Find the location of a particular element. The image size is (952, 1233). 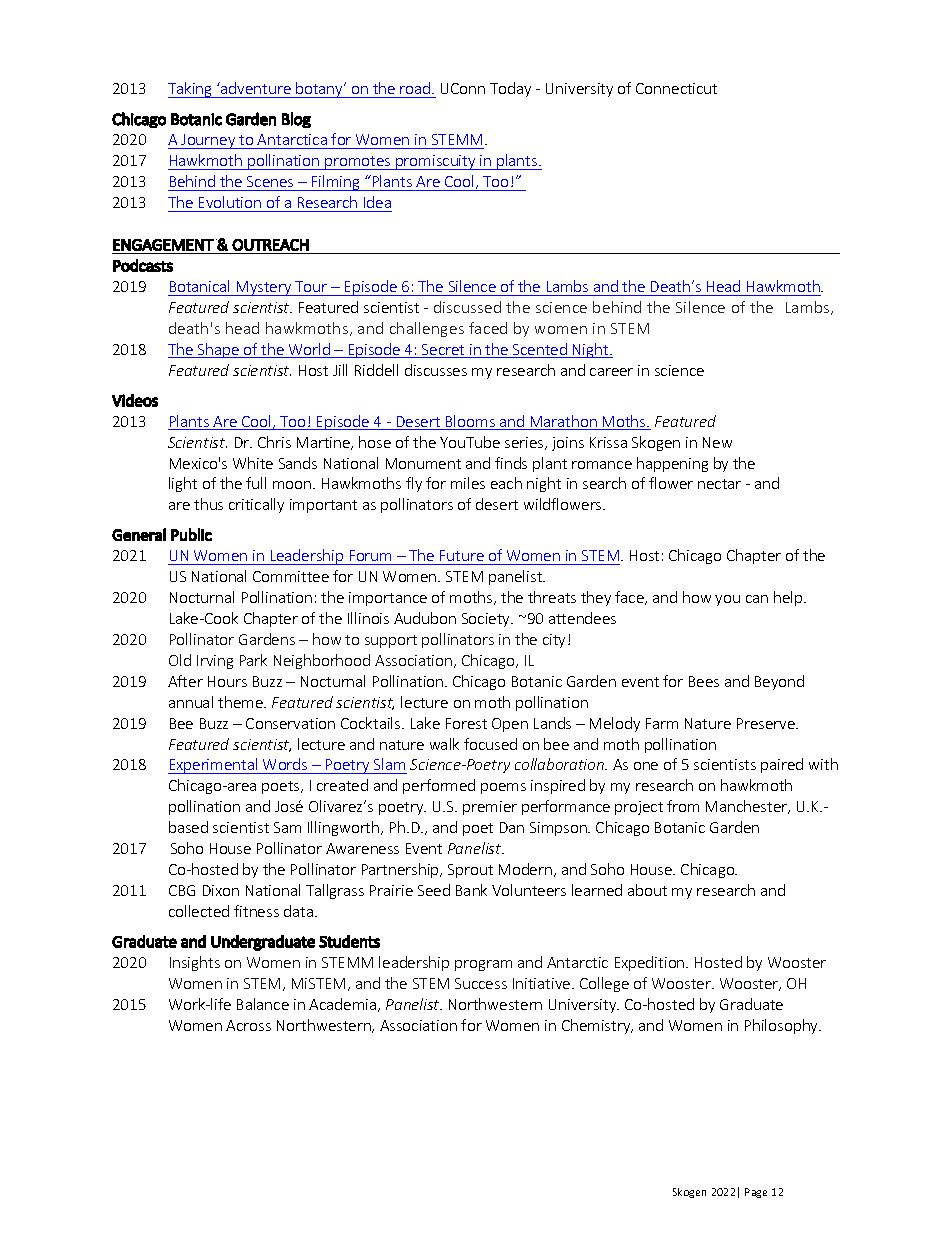

Manchester is located at coordinates (748, 807).
